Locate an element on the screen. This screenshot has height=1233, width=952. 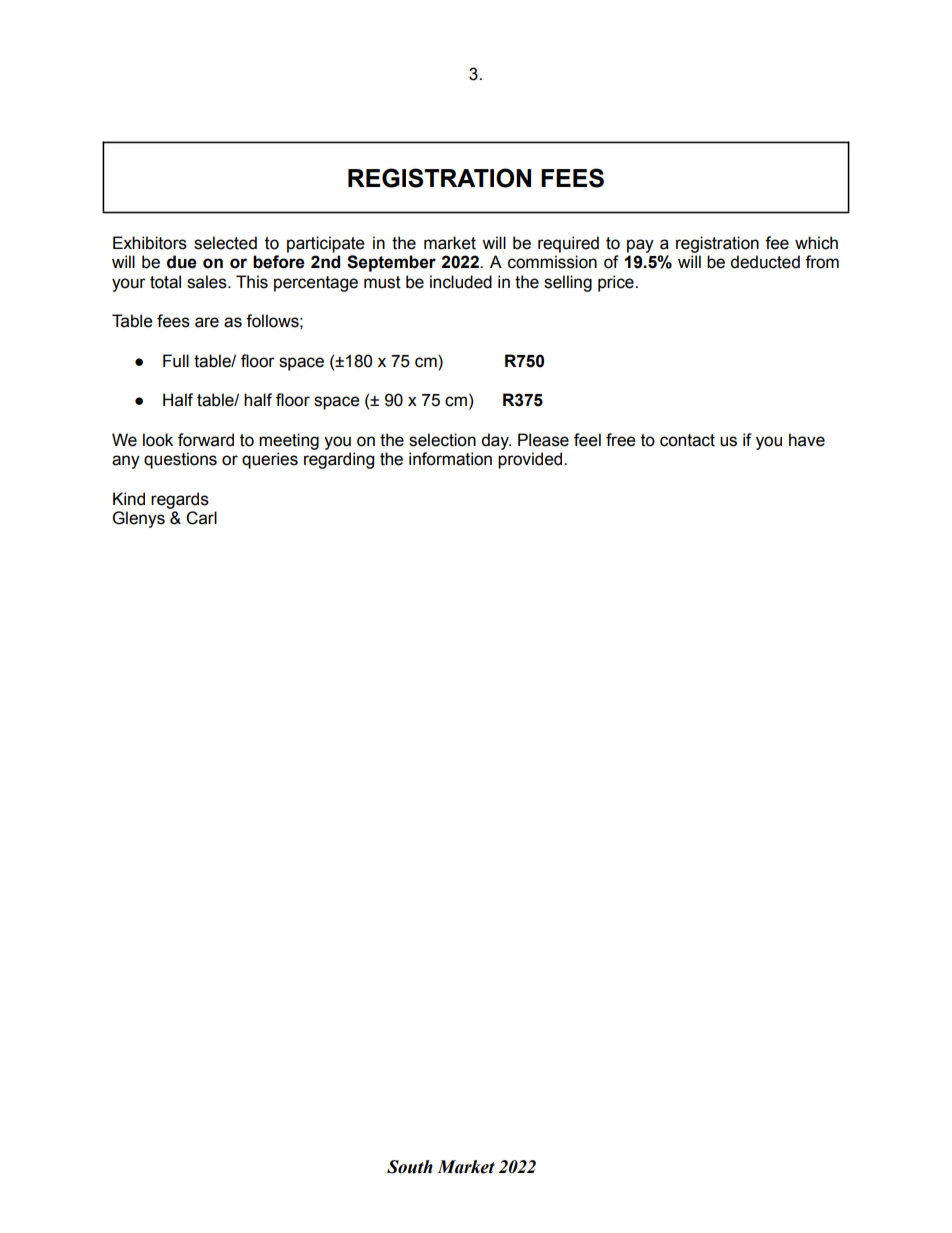
sales is located at coordinates (208, 282).
